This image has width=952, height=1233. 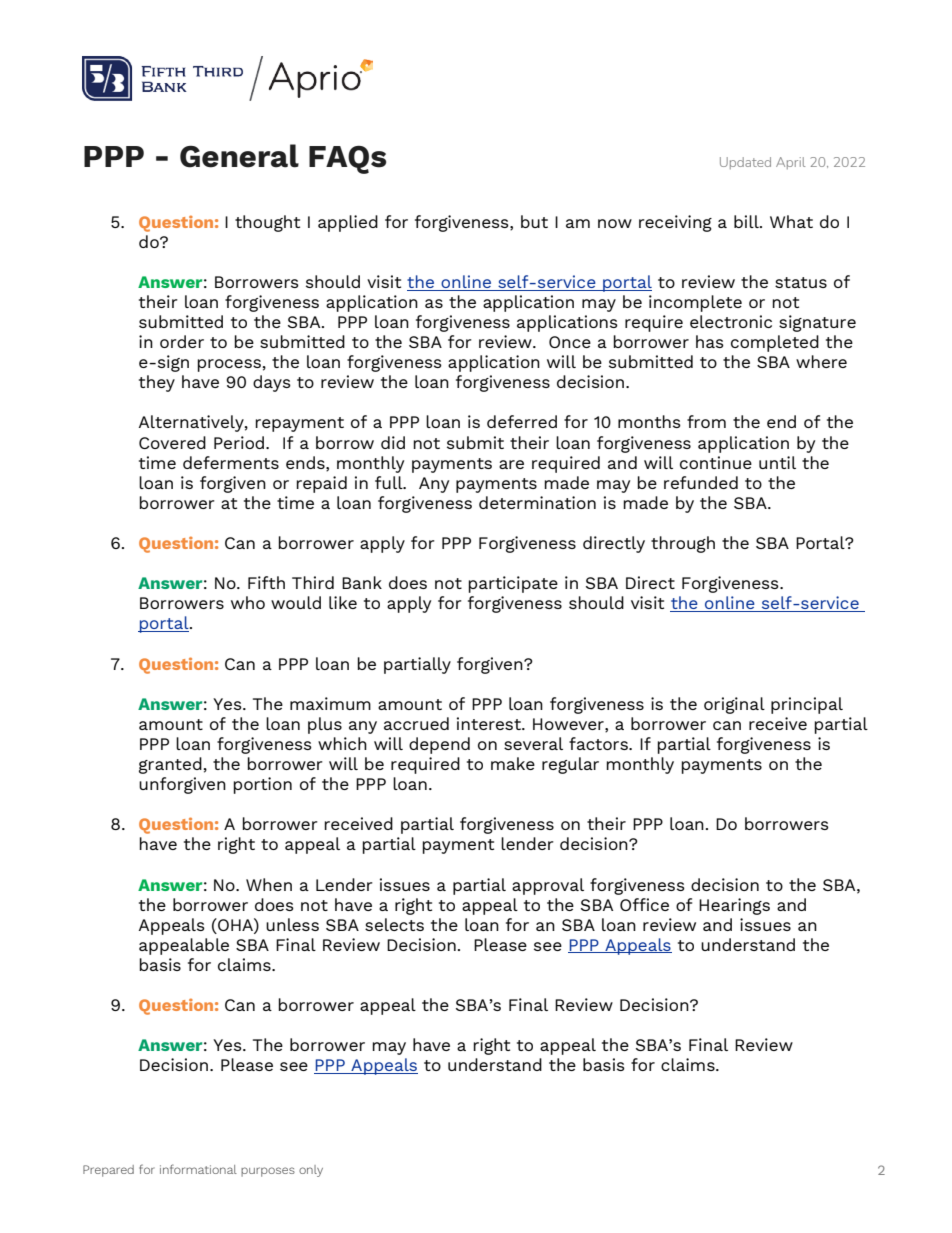 What do you see at coordinates (513, 763) in the image?
I see `make` at bounding box center [513, 763].
